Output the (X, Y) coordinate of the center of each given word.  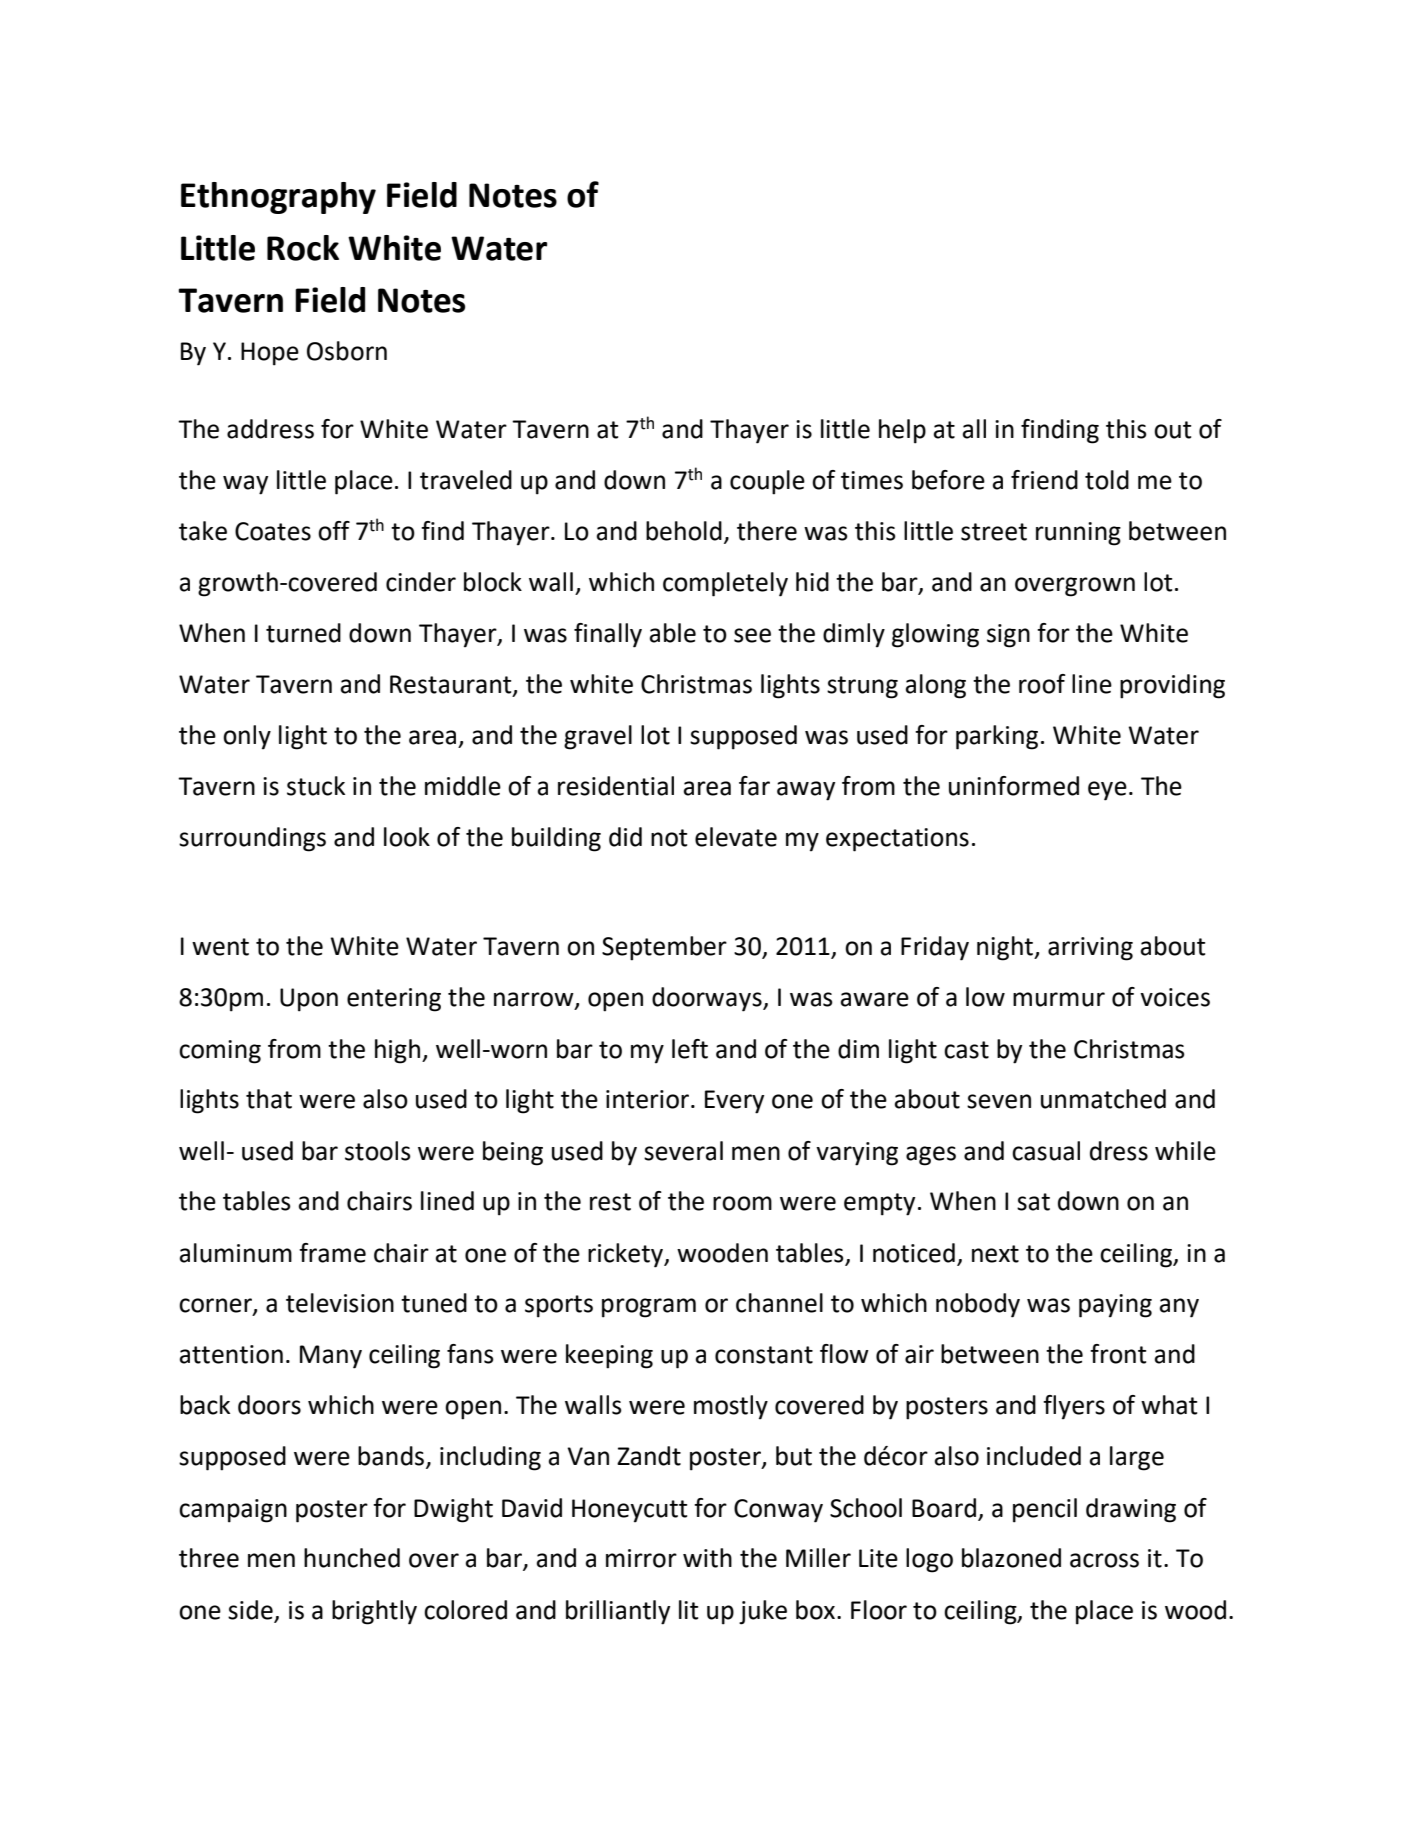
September (664, 948)
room (742, 1203)
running (1078, 534)
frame (332, 1253)
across (1104, 1560)
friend (1044, 480)
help (902, 431)
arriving (1090, 949)
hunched (352, 1558)
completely (725, 584)
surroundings (252, 839)
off (334, 531)
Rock (303, 248)
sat (1033, 1202)
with (707, 1558)
